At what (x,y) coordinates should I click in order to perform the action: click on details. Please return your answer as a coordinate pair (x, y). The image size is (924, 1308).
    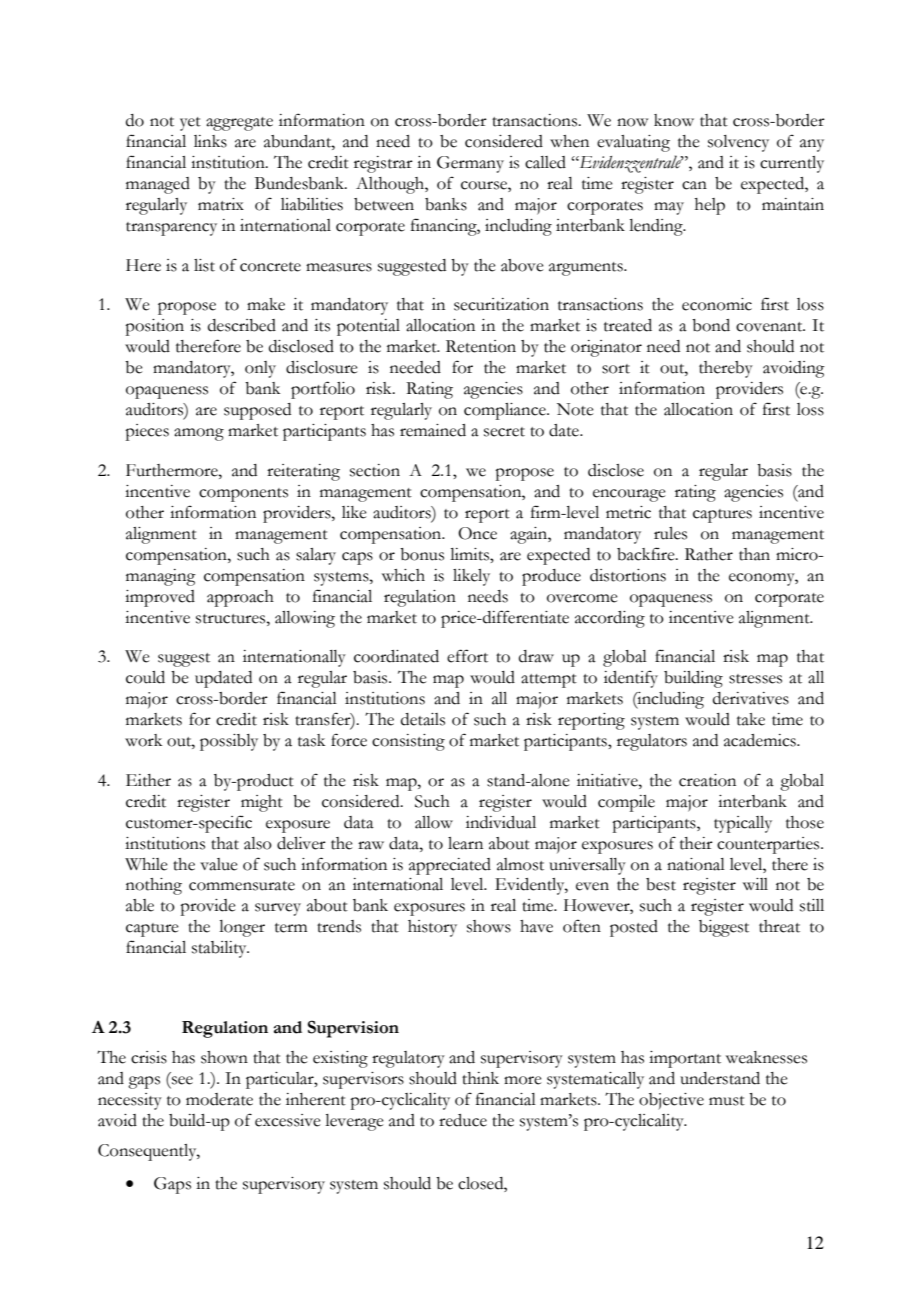
    Looking at the image, I should click on (423, 719).
